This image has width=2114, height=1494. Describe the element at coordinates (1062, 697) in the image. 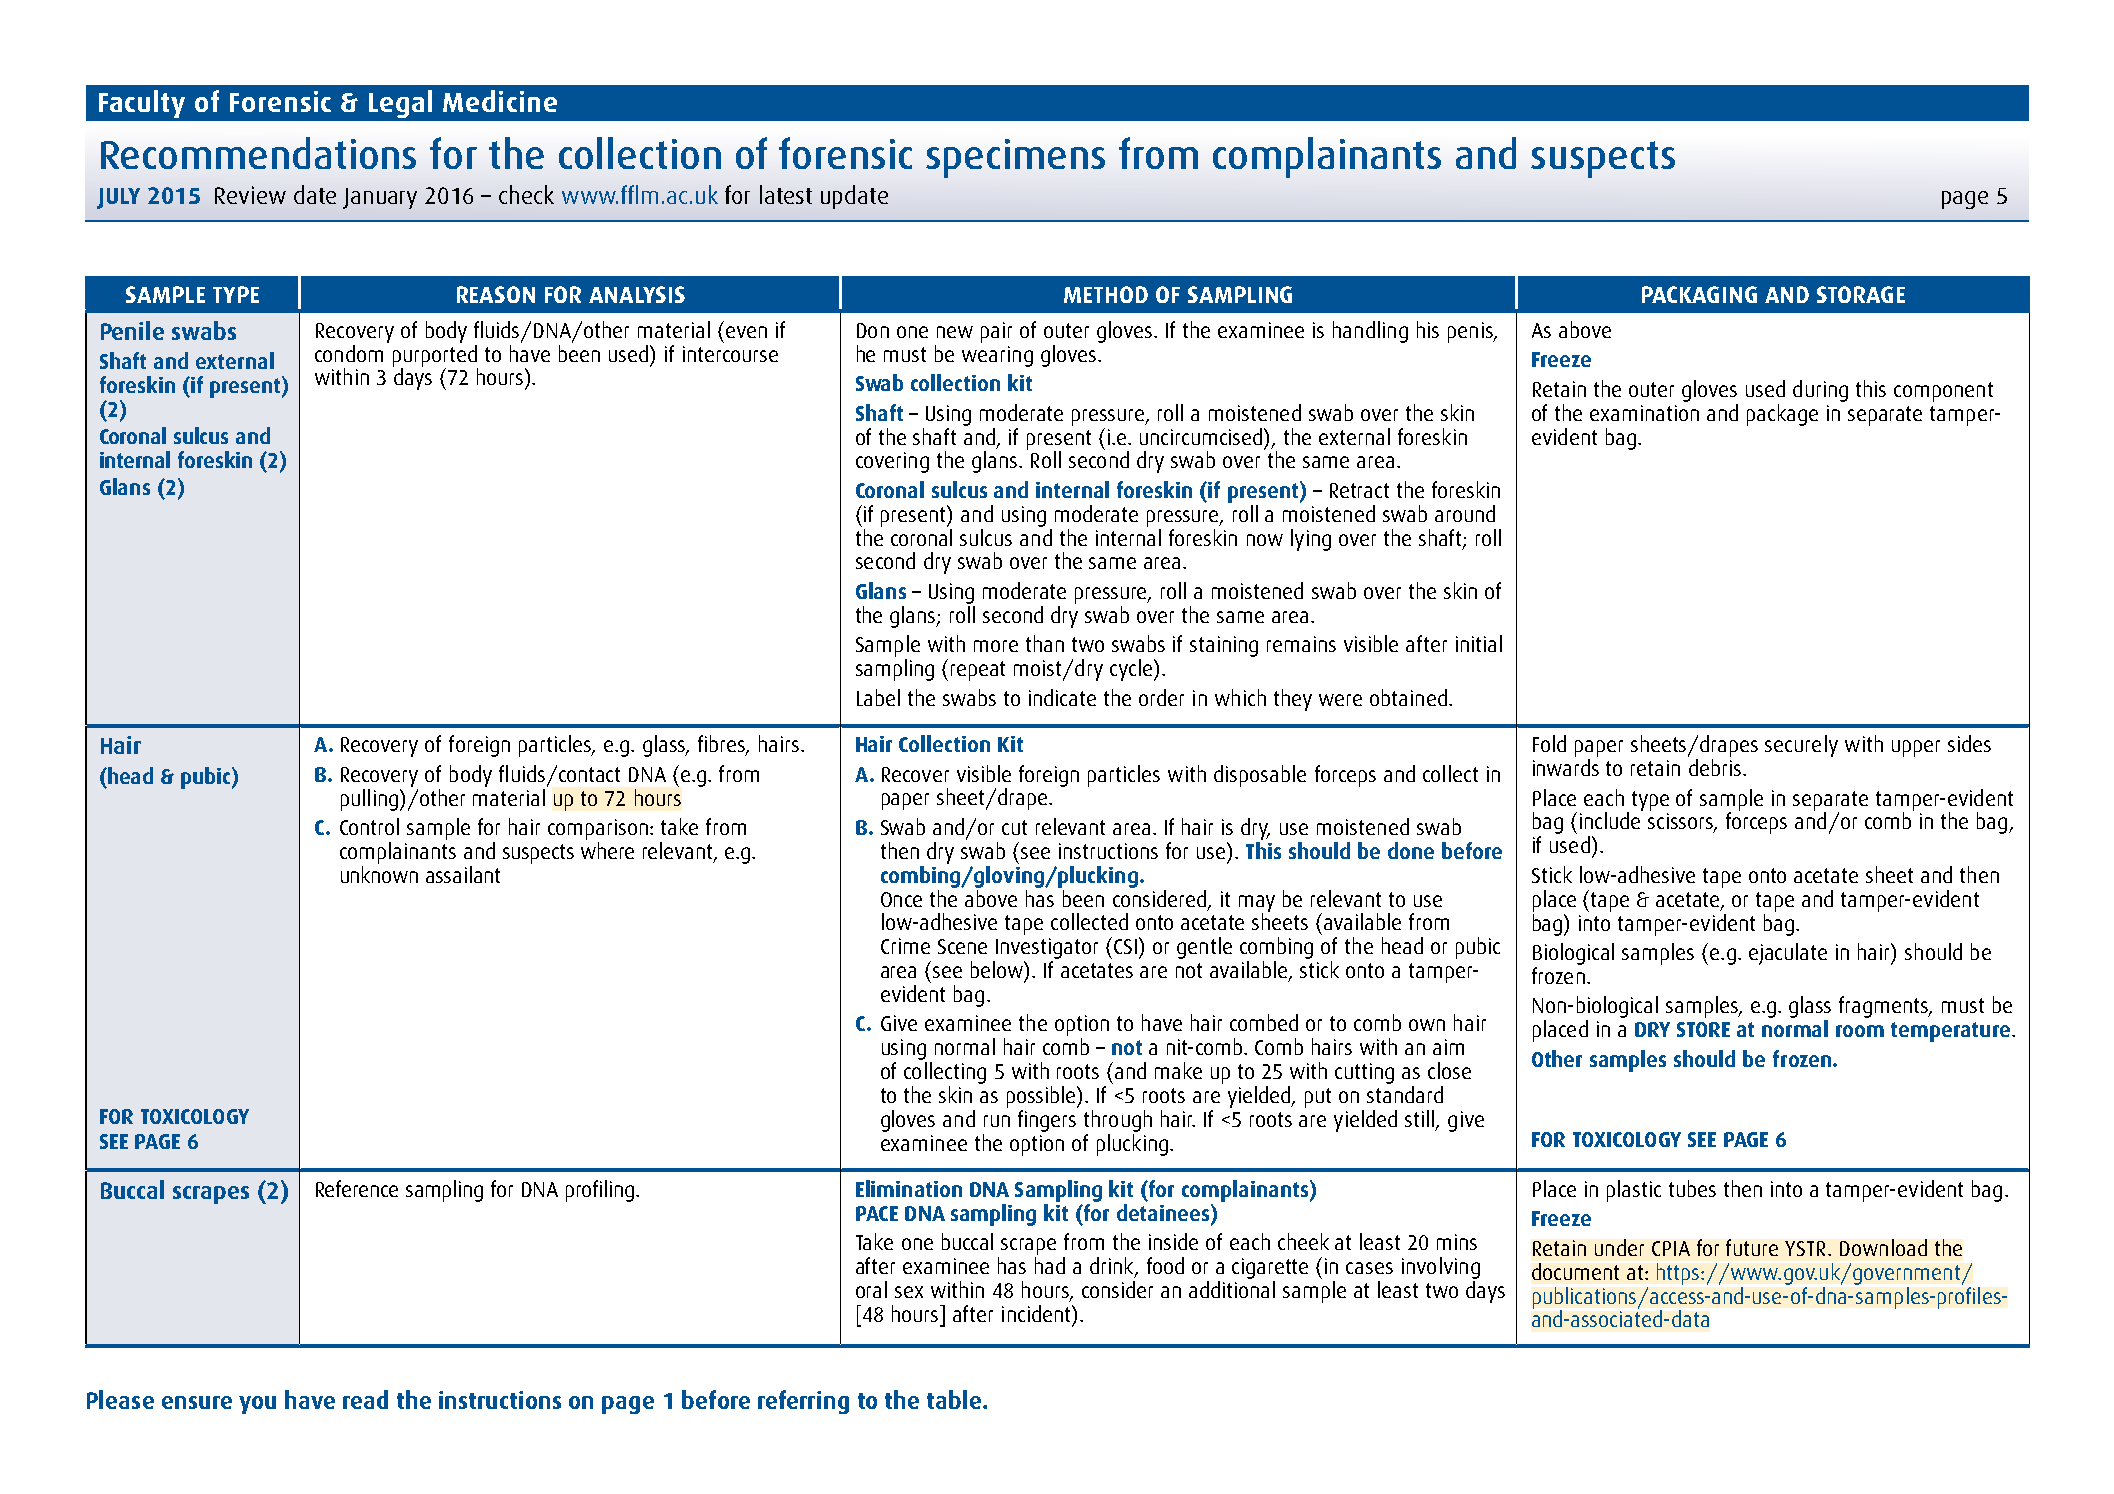

I see `indicate` at that location.
